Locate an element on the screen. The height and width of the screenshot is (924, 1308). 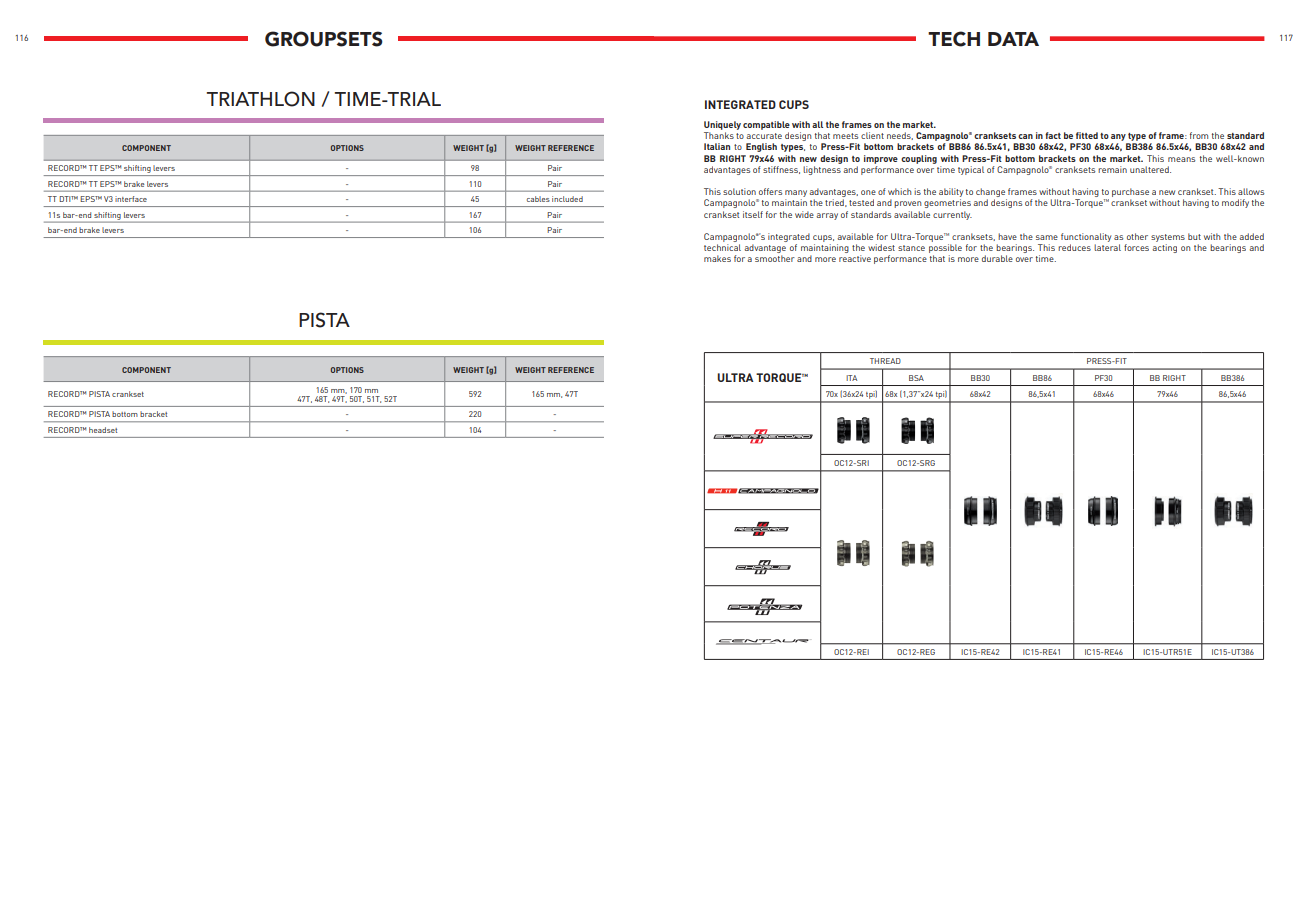
itself is located at coordinates (753, 214).
